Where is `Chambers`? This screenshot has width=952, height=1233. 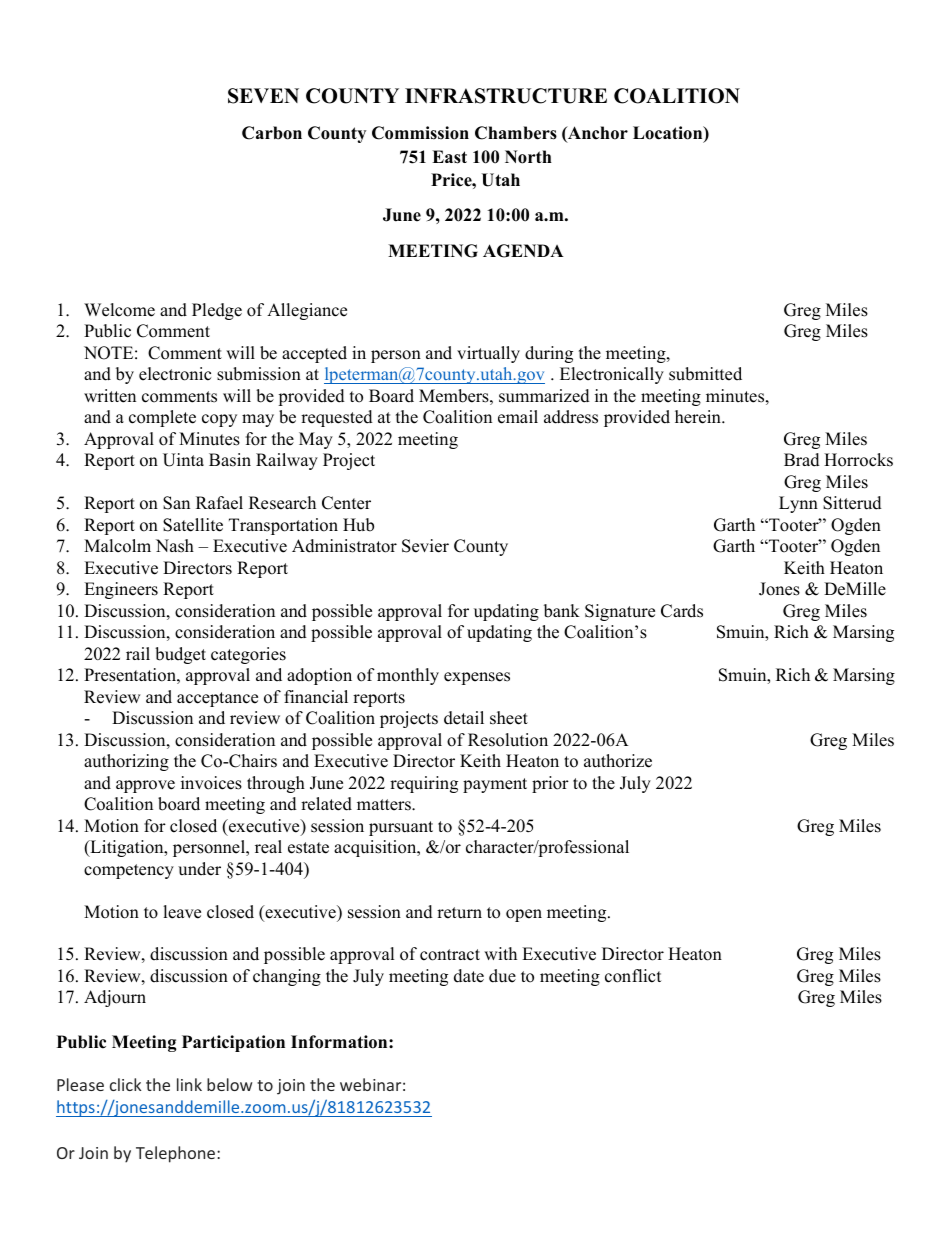
Chambers is located at coordinates (516, 133).
